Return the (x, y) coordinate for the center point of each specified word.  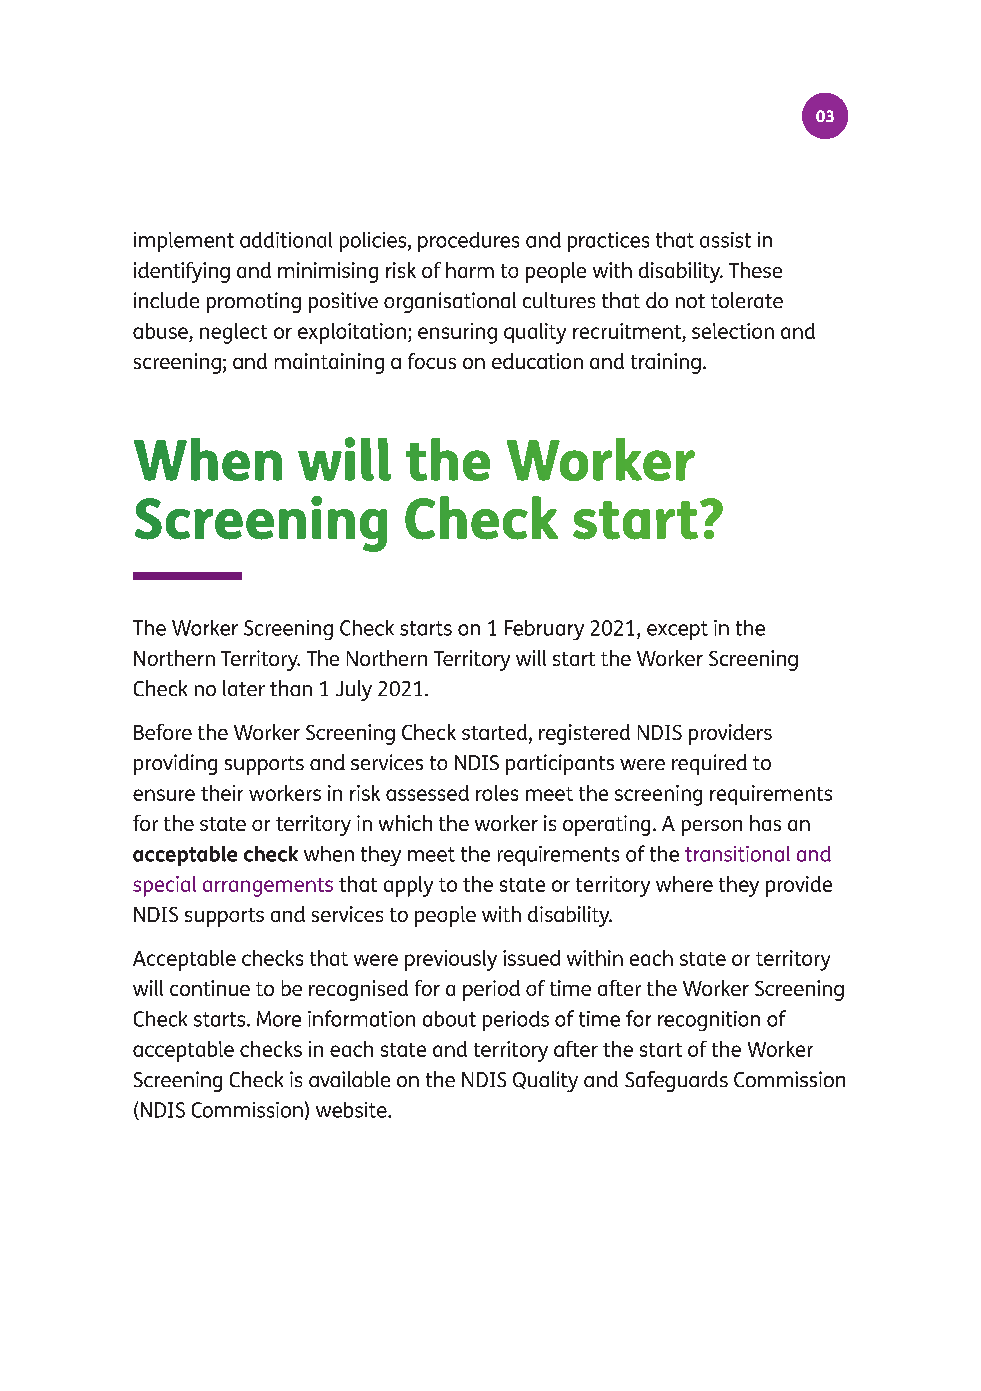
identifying (182, 272)
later (244, 688)
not (690, 301)
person (712, 828)
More (279, 1019)
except (677, 630)
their (222, 793)
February (544, 630)
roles (497, 793)
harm (470, 270)
